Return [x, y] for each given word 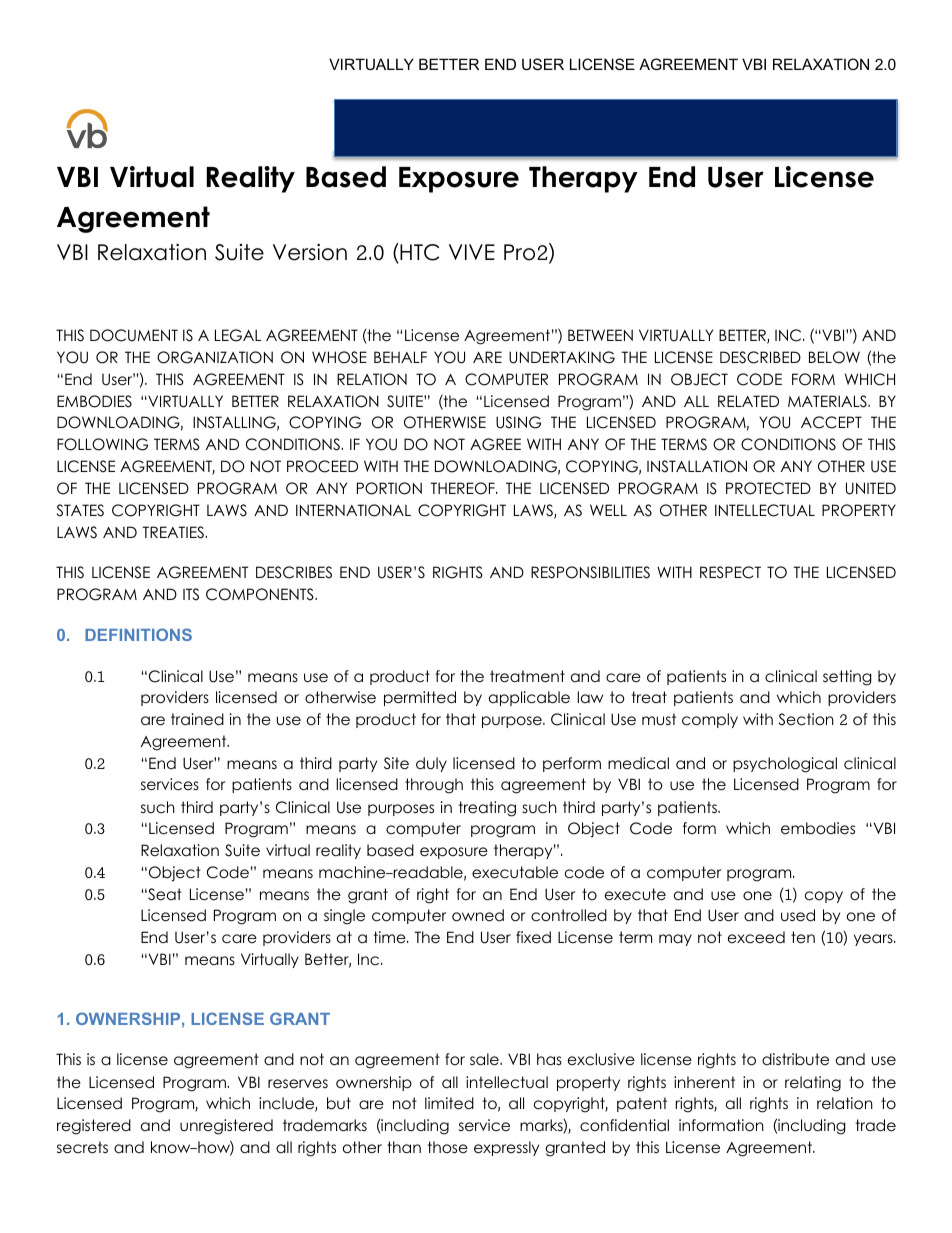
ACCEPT [831, 422]
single [344, 917]
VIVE [472, 252]
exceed [756, 937]
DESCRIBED [760, 357]
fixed [533, 937]
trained [197, 719]
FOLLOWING [102, 444]
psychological [785, 765]
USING [518, 422]
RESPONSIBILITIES [590, 572]
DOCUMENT [134, 335]
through [434, 786]
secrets [82, 1147]
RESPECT [730, 572]
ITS [191, 594]
